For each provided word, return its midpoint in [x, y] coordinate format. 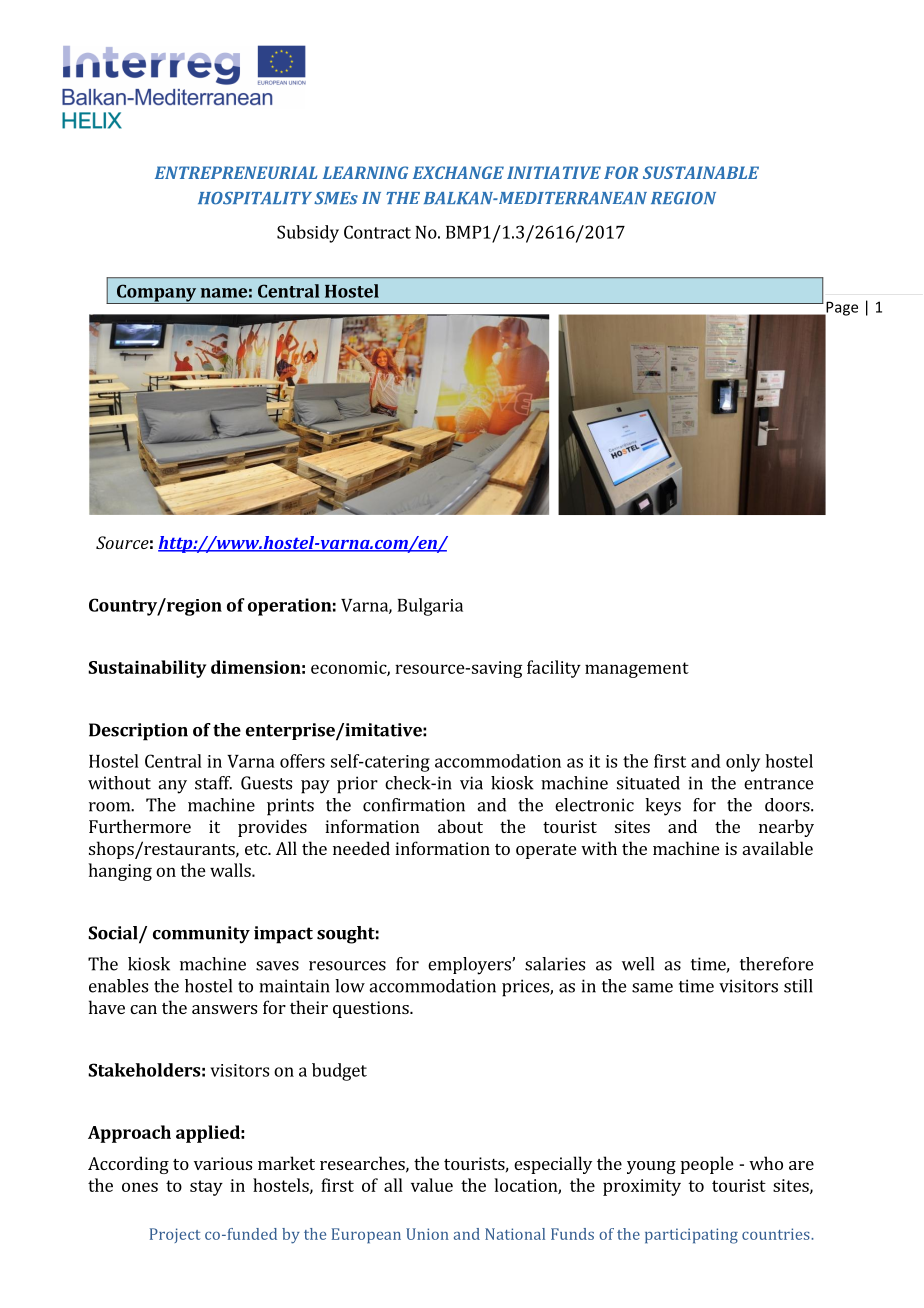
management [637, 670]
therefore [776, 964]
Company [156, 294]
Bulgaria [430, 607]
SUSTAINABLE [701, 172]
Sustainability [147, 669]
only [743, 763]
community [201, 935]
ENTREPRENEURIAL [236, 172]
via [471, 783]
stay [206, 1188]
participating [691, 1236]
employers [470, 966]
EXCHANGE [458, 172]
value [432, 1185]
